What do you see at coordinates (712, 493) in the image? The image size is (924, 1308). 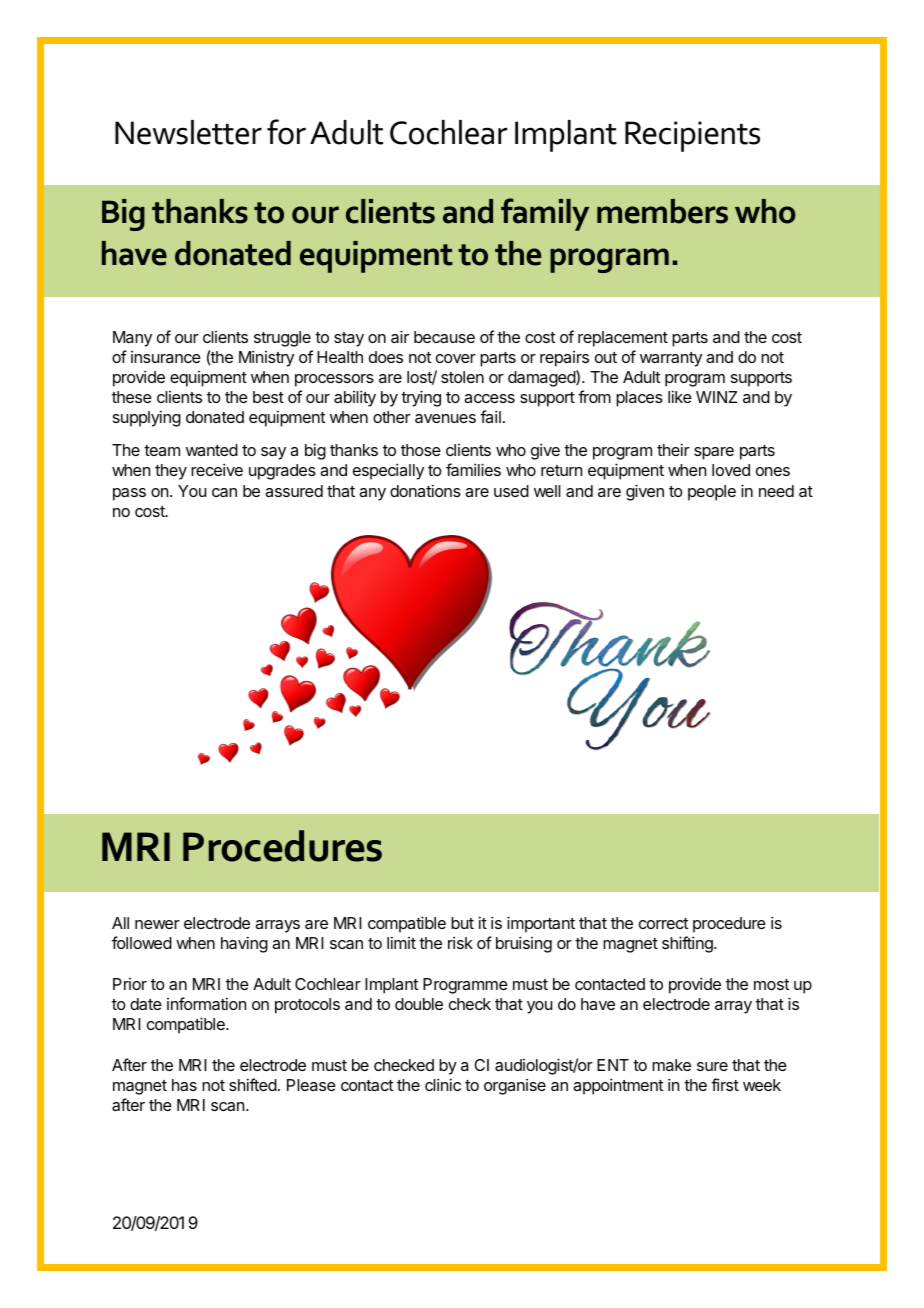 I see `people` at bounding box center [712, 493].
